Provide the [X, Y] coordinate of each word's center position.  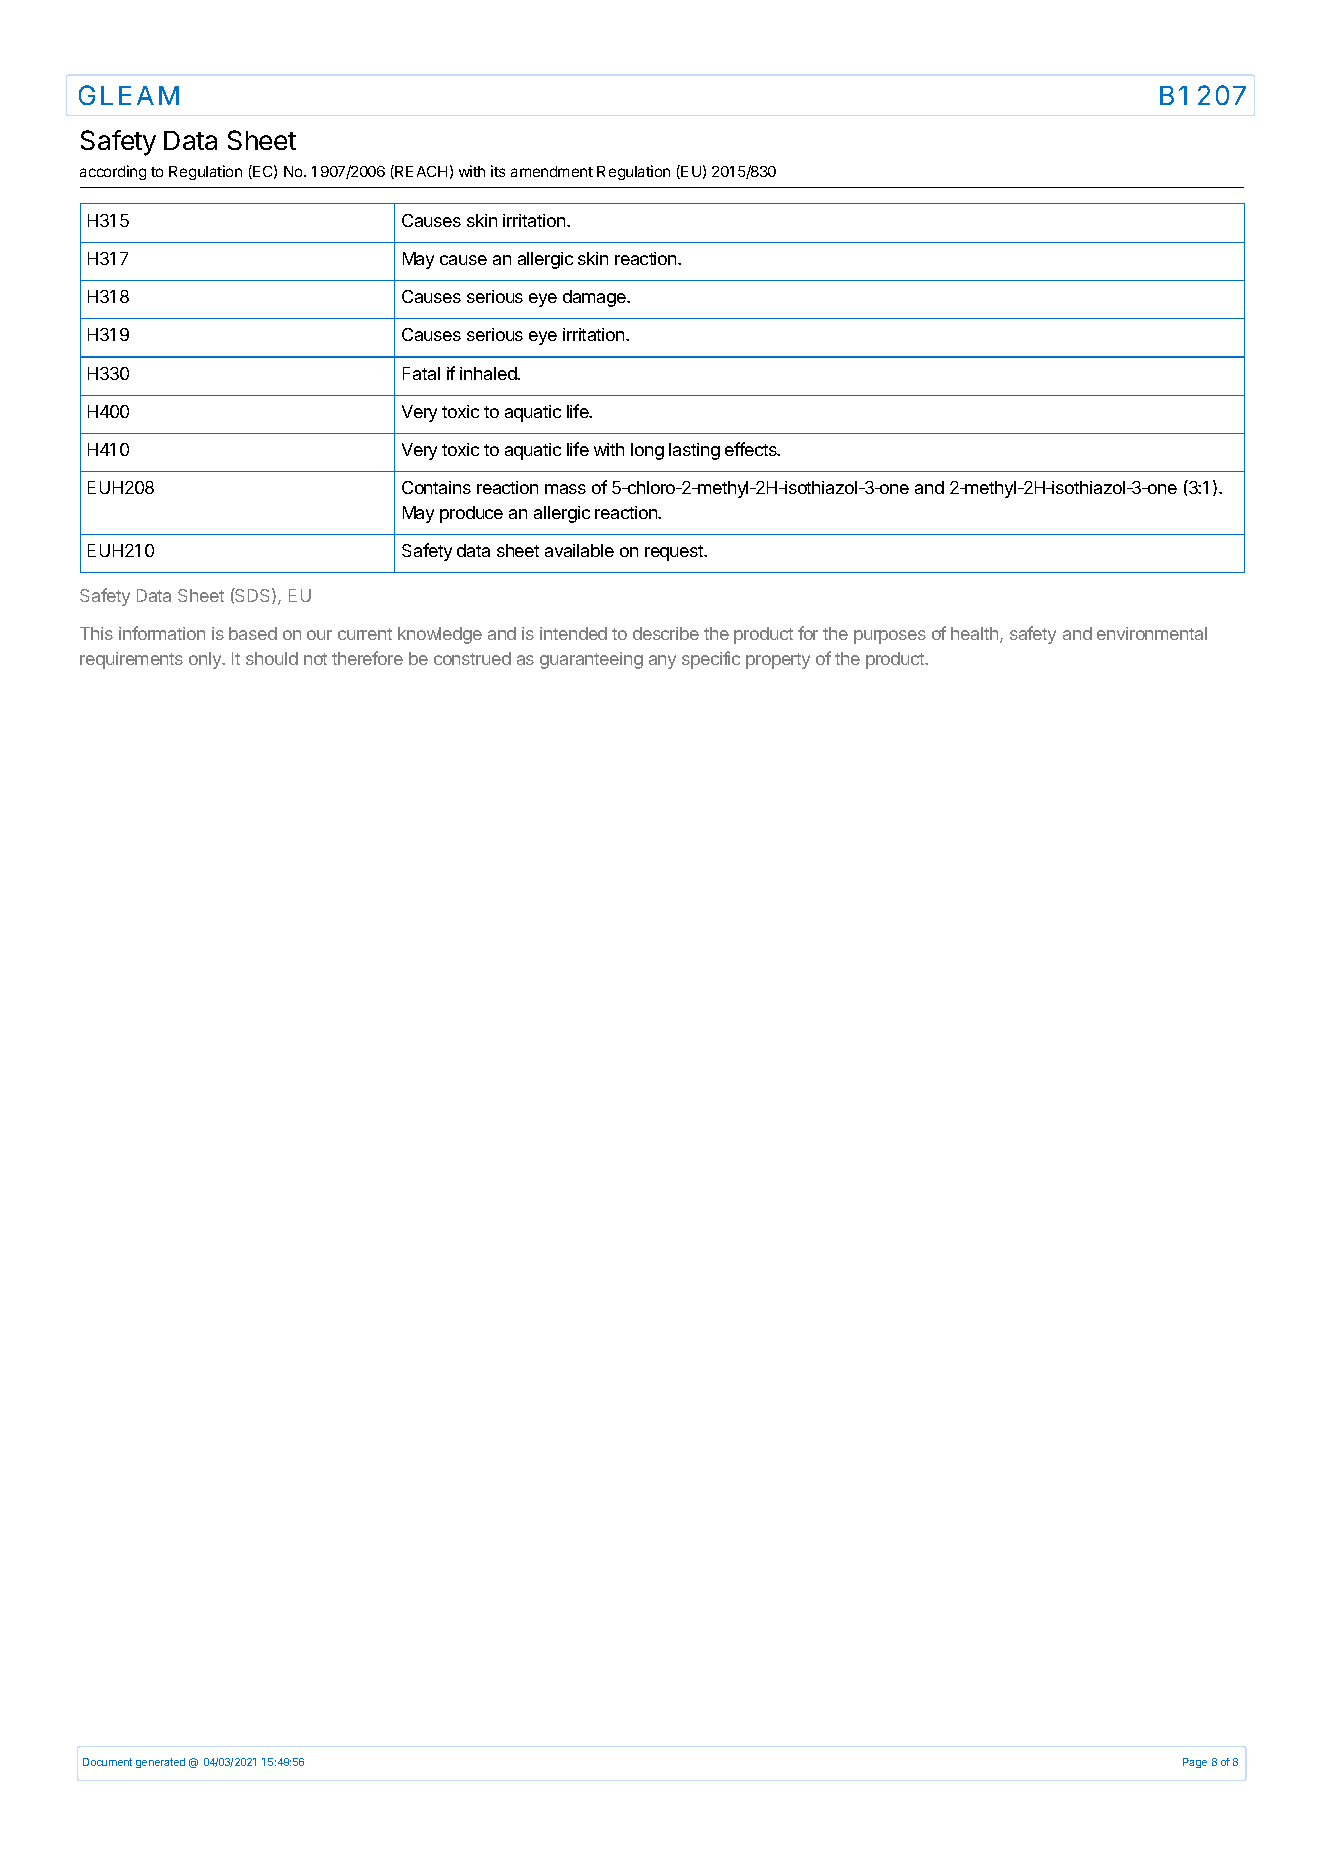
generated [160, 1763]
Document [107, 1762]
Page [1195, 1763]
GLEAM [129, 95]
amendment [552, 171]
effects [752, 449]
